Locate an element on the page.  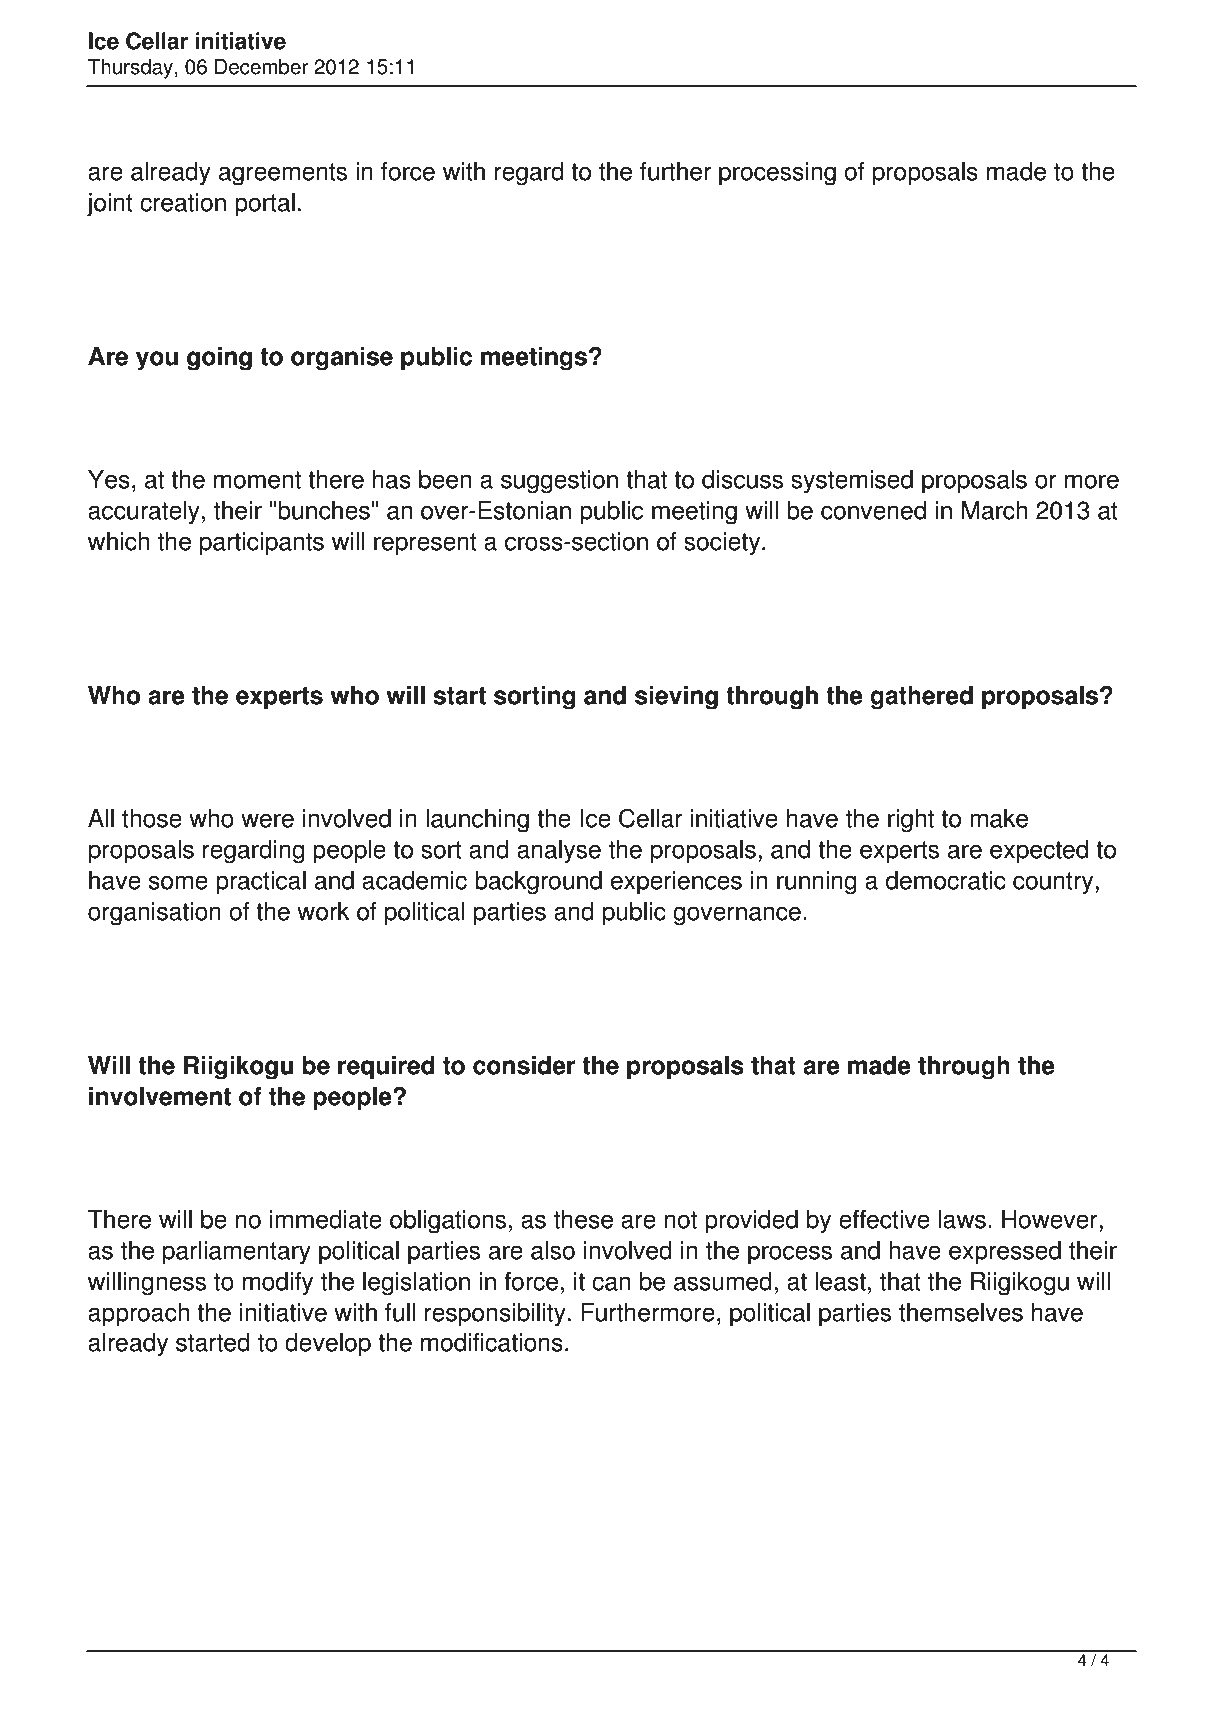
involvement is located at coordinates (160, 1096).
